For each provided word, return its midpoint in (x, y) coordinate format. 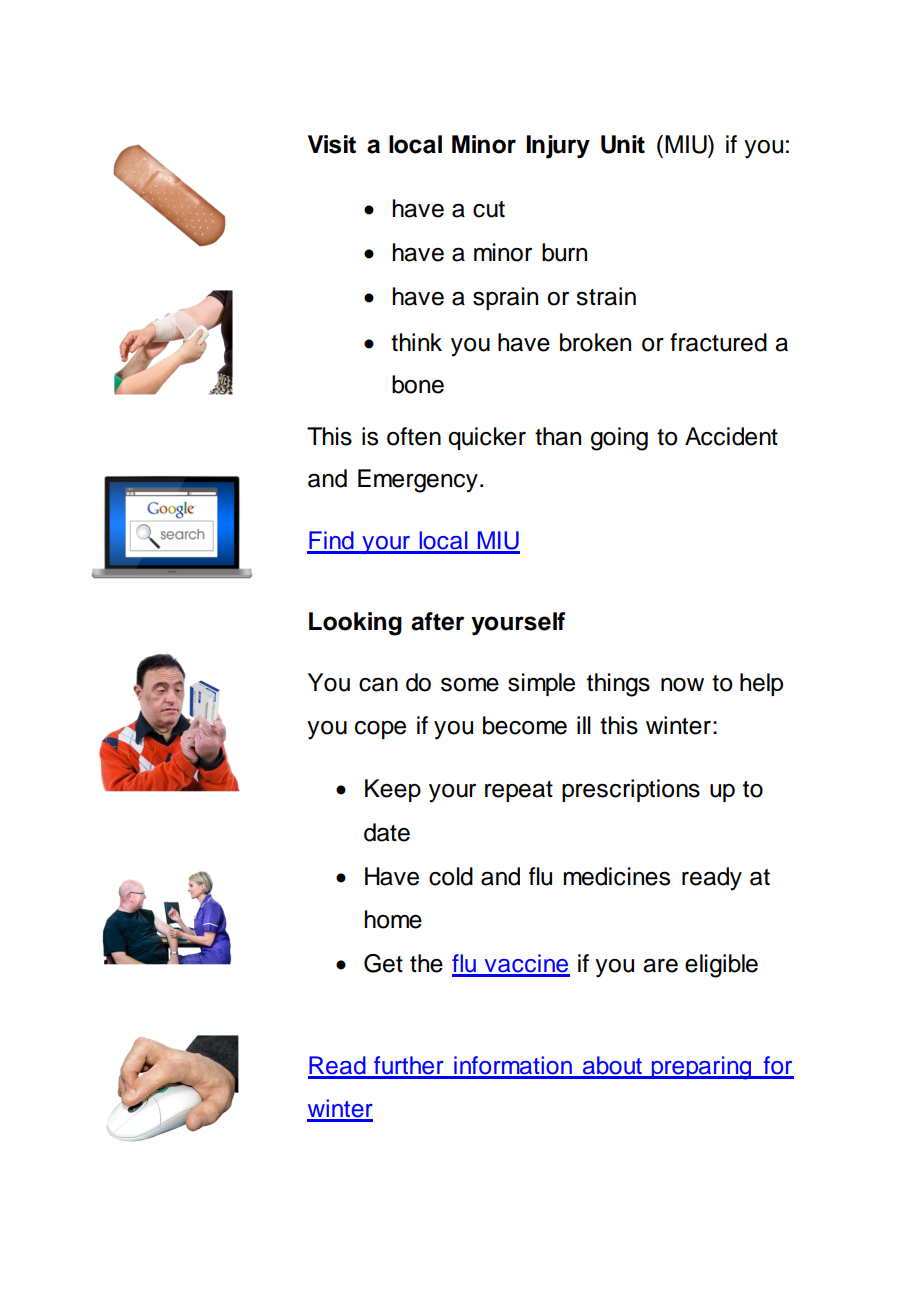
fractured (718, 342)
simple (541, 684)
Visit (332, 144)
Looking (355, 624)
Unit (623, 144)
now (682, 685)
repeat (519, 791)
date (387, 832)
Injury (558, 147)
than (558, 436)
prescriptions (631, 790)
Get (383, 963)
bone (418, 384)
